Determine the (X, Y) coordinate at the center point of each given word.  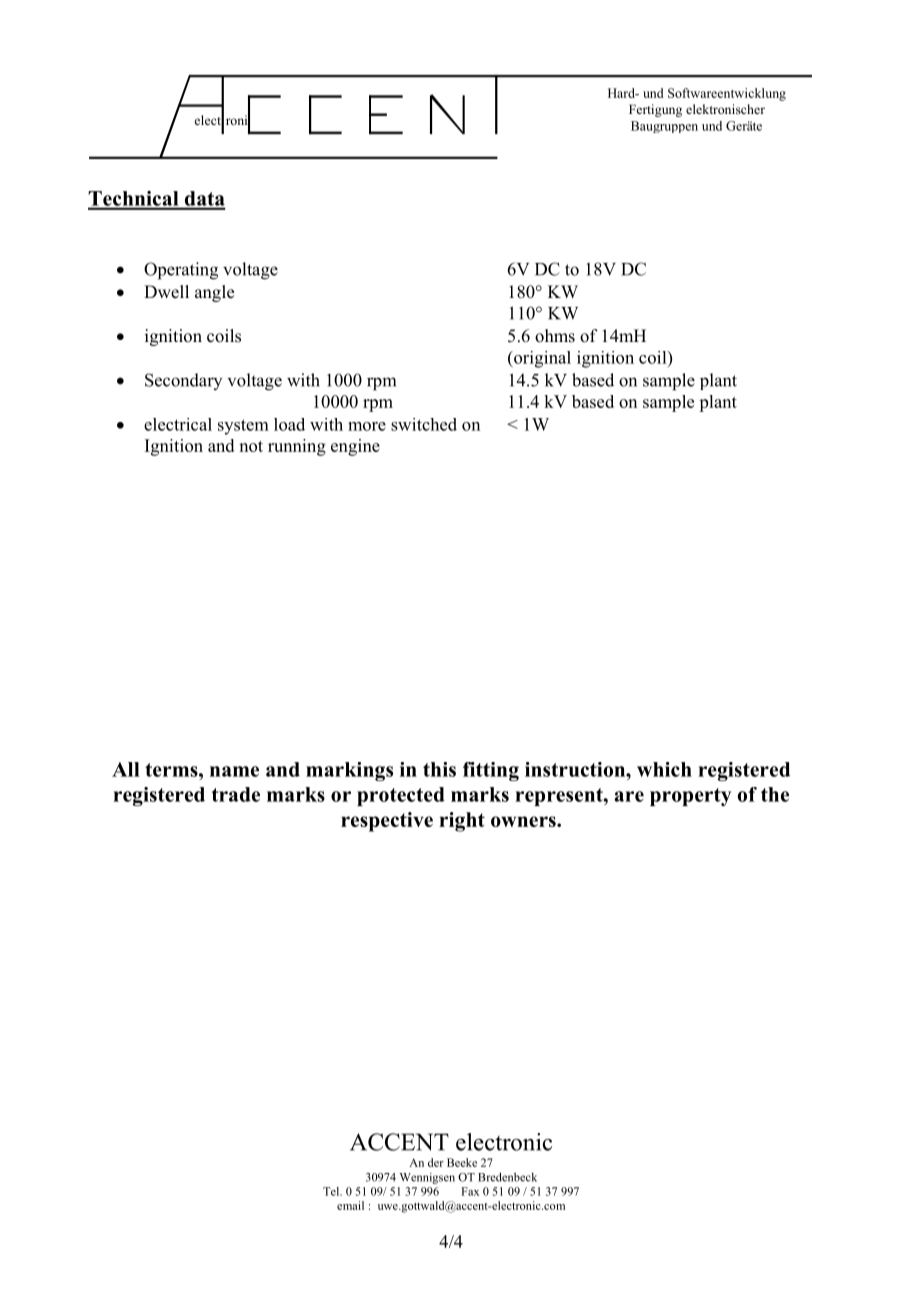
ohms (555, 336)
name (234, 771)
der (436, 1162)
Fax (470, 1191)
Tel (332, 1191)
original (541, 359)
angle (214, 293)
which (664, 769)
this (439, 769)
